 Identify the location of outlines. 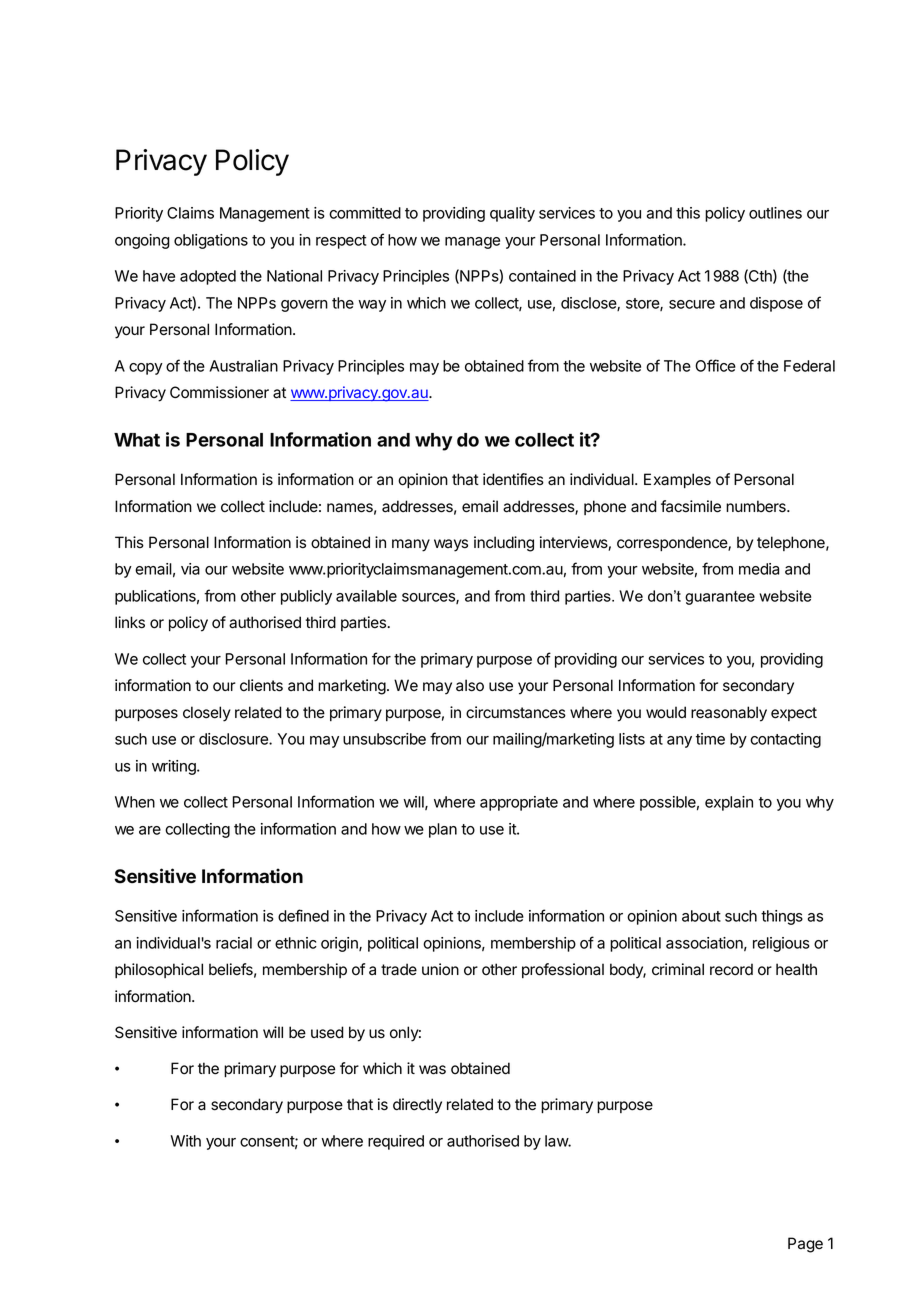
(775, 213).
